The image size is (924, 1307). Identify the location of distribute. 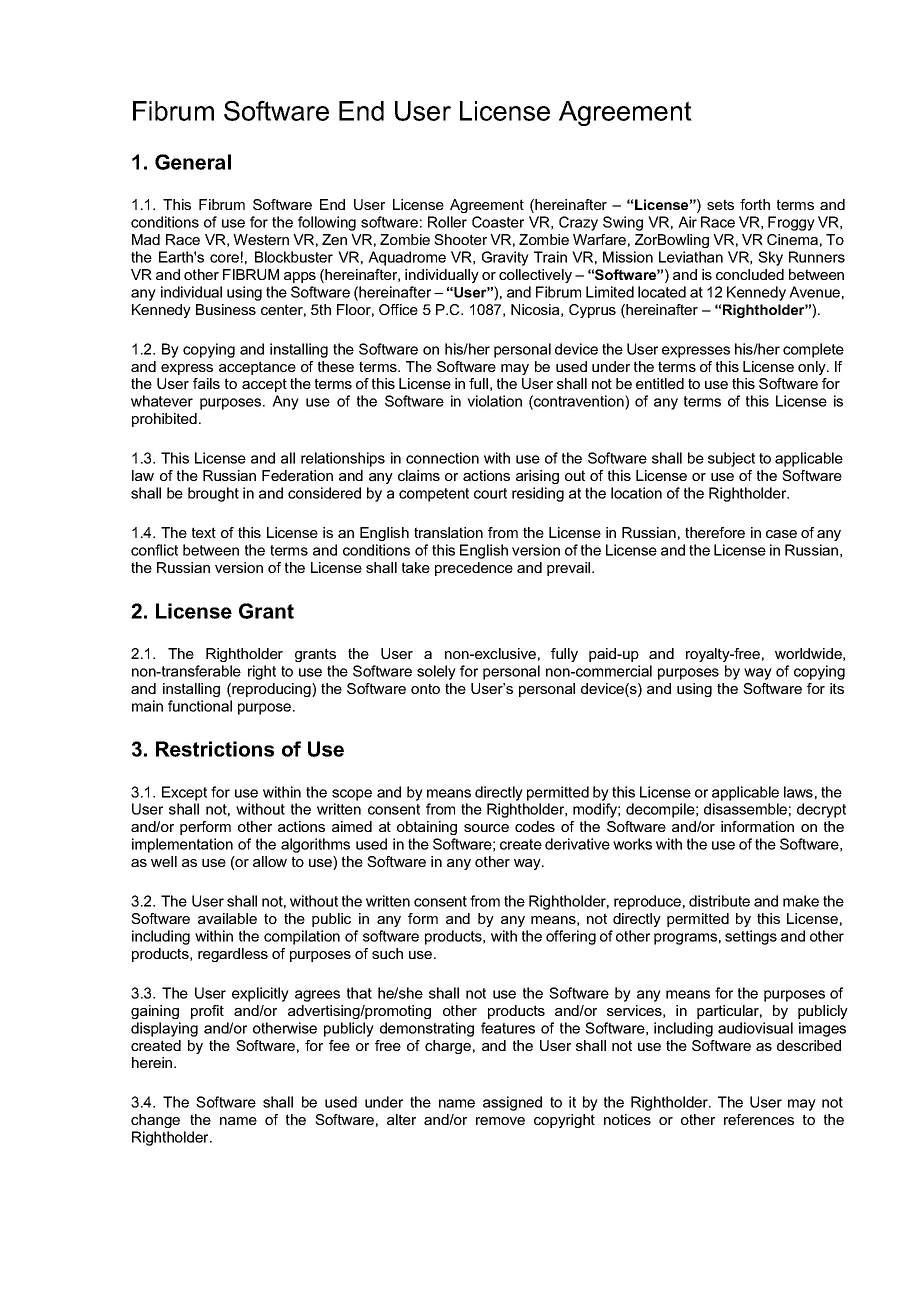
(719, 901).
